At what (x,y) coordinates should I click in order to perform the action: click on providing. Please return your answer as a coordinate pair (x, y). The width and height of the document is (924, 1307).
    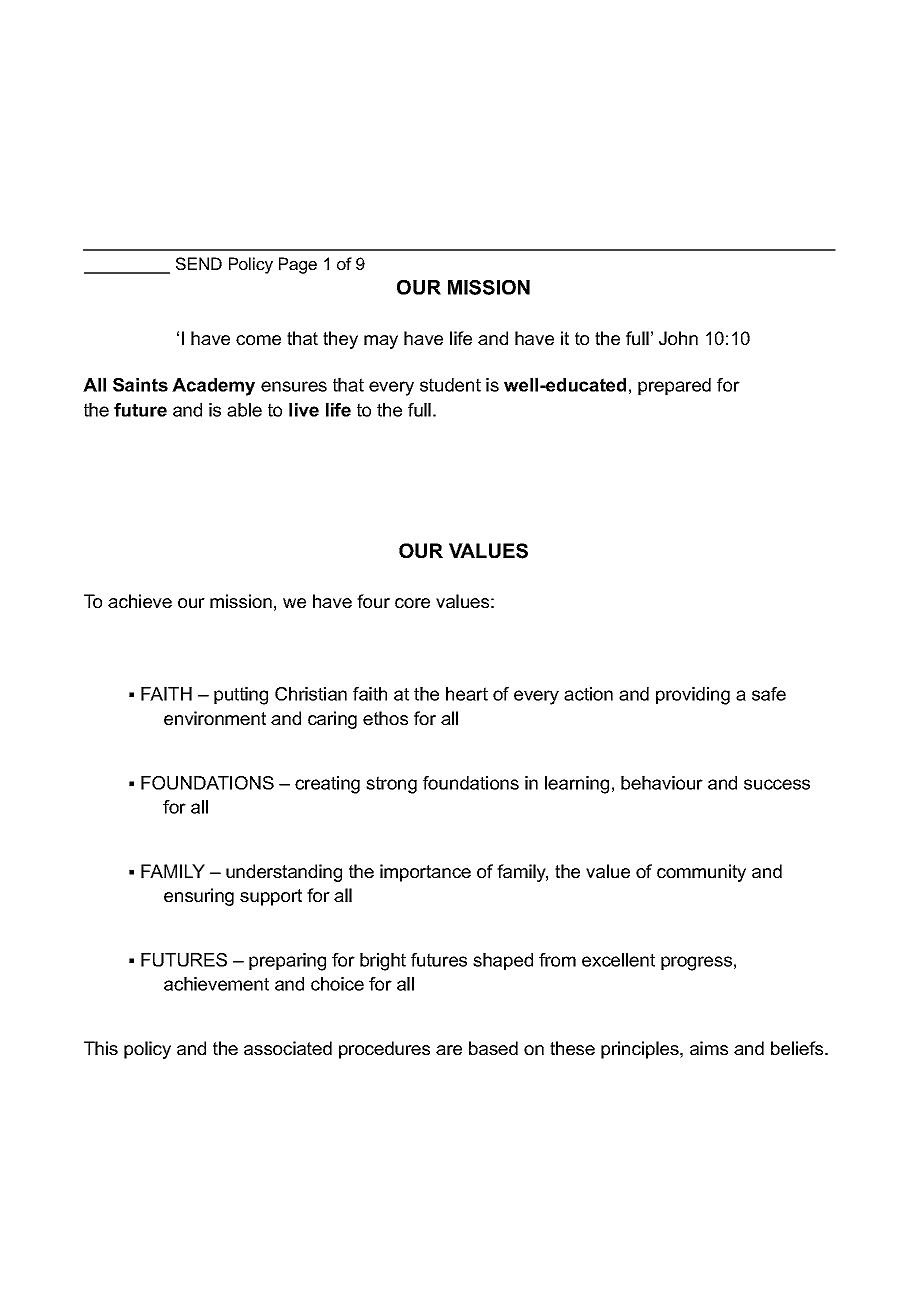
    Looking at the image, I should click on (693, 696).
